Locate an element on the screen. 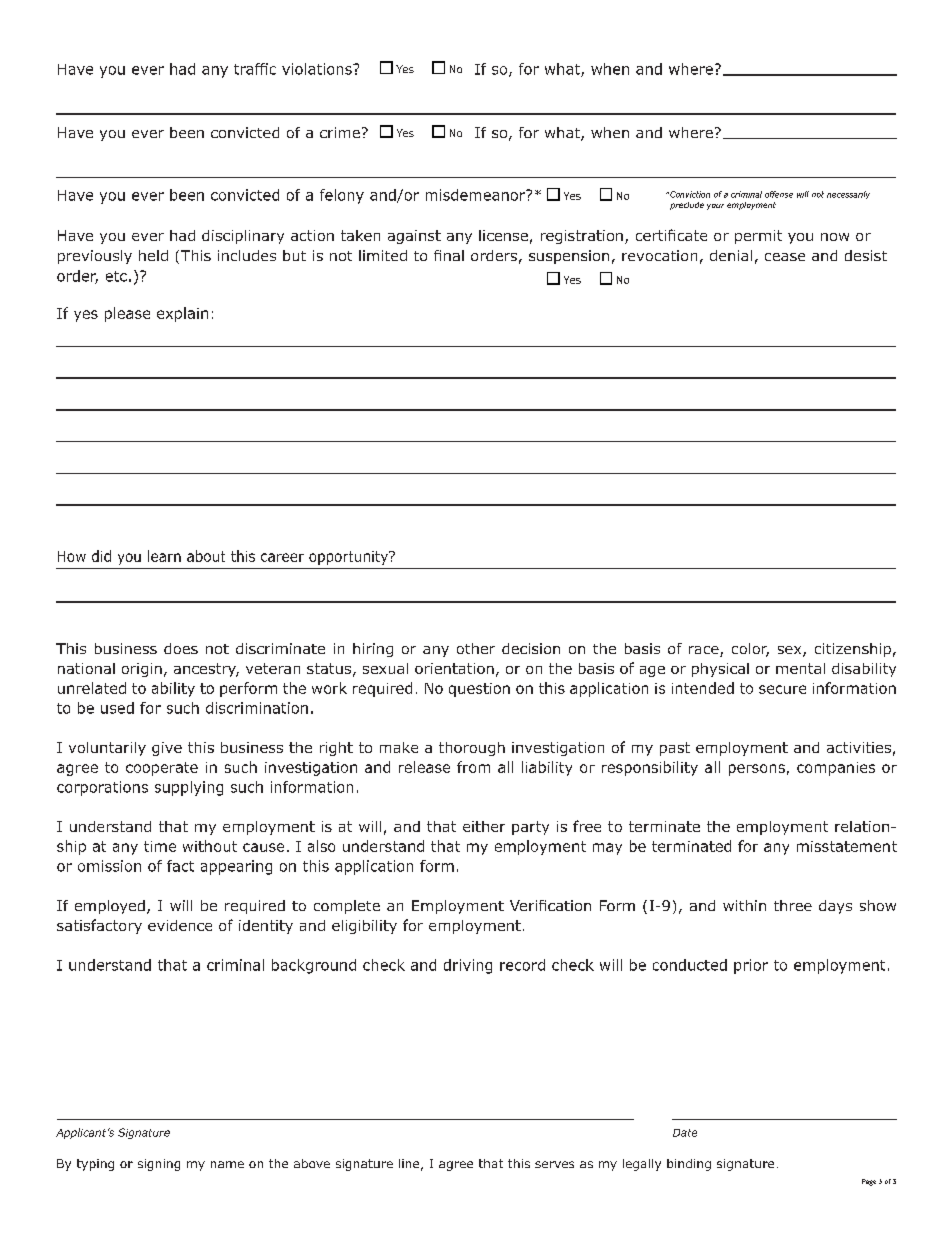 Image resolution: width=952 pixels, height=1233 pixels. license is located at coordinates (503, 235).
